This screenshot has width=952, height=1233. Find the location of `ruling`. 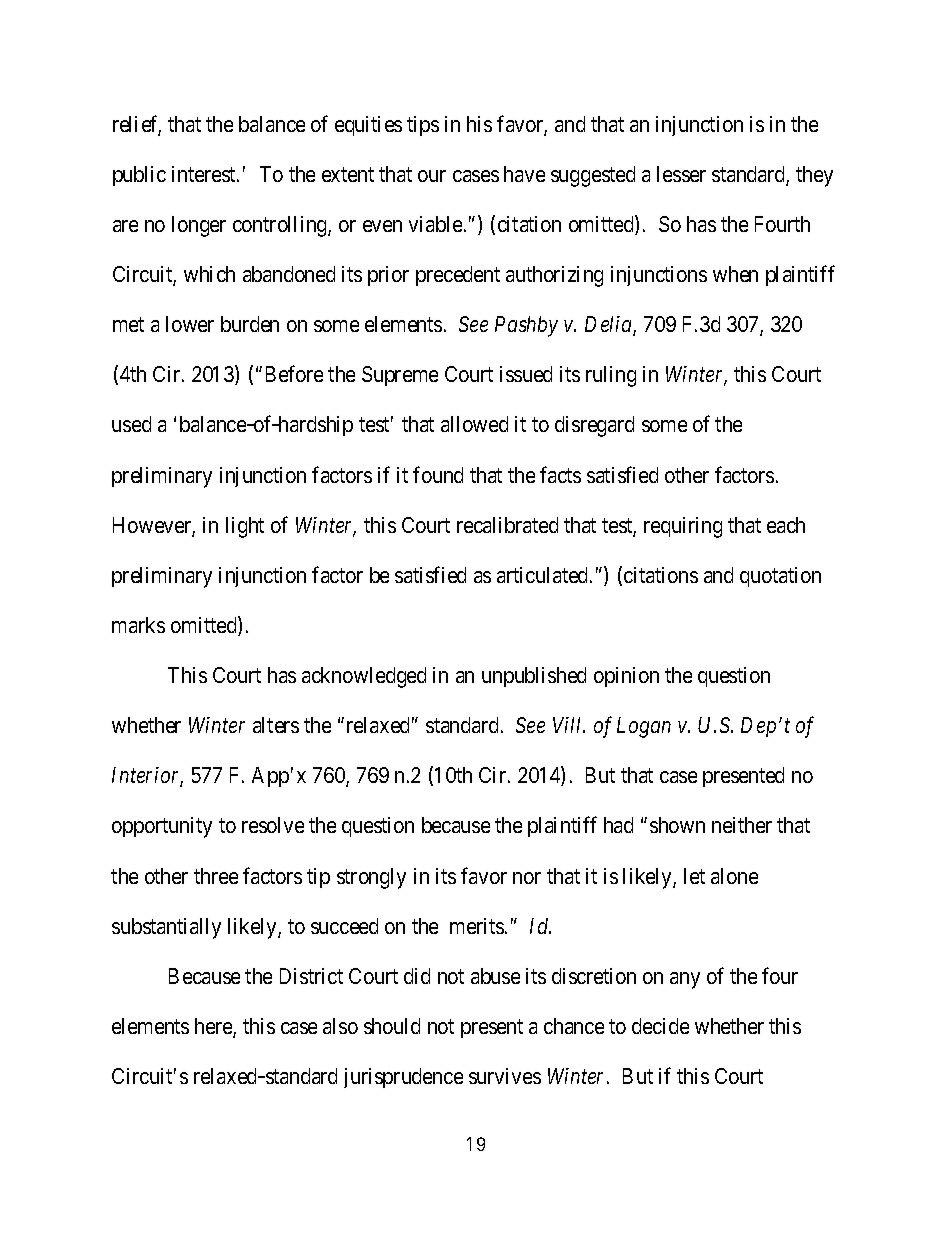

ruling is located at coordinates (611, 376).
